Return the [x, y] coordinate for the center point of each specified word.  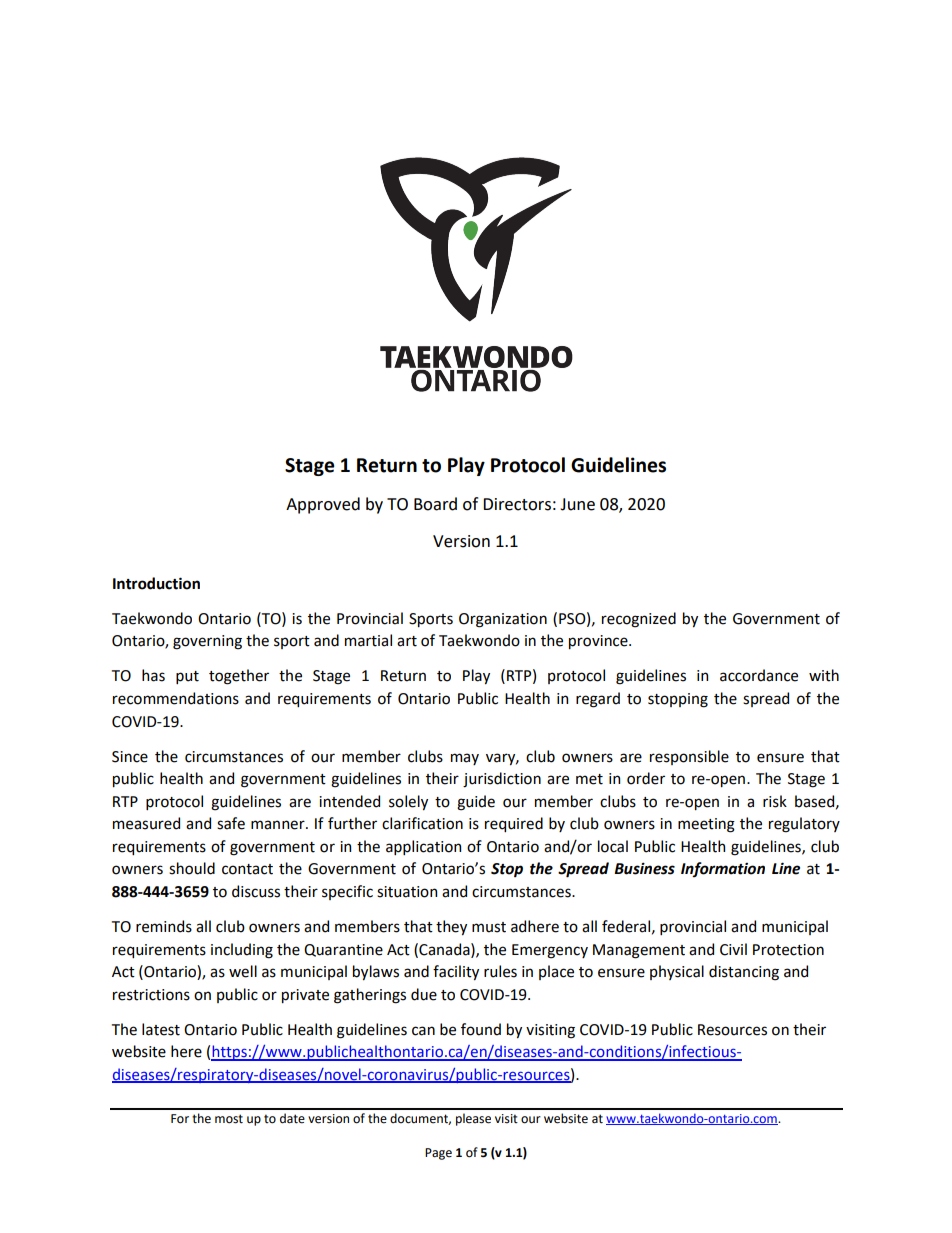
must [489, 927]
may [465, 759]
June [577, 504]
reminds [164, 926]
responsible [689, 757]
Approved [323, 505]
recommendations [176, 698]
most [229, 1119]
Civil [733, 949]
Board [435, 504]
